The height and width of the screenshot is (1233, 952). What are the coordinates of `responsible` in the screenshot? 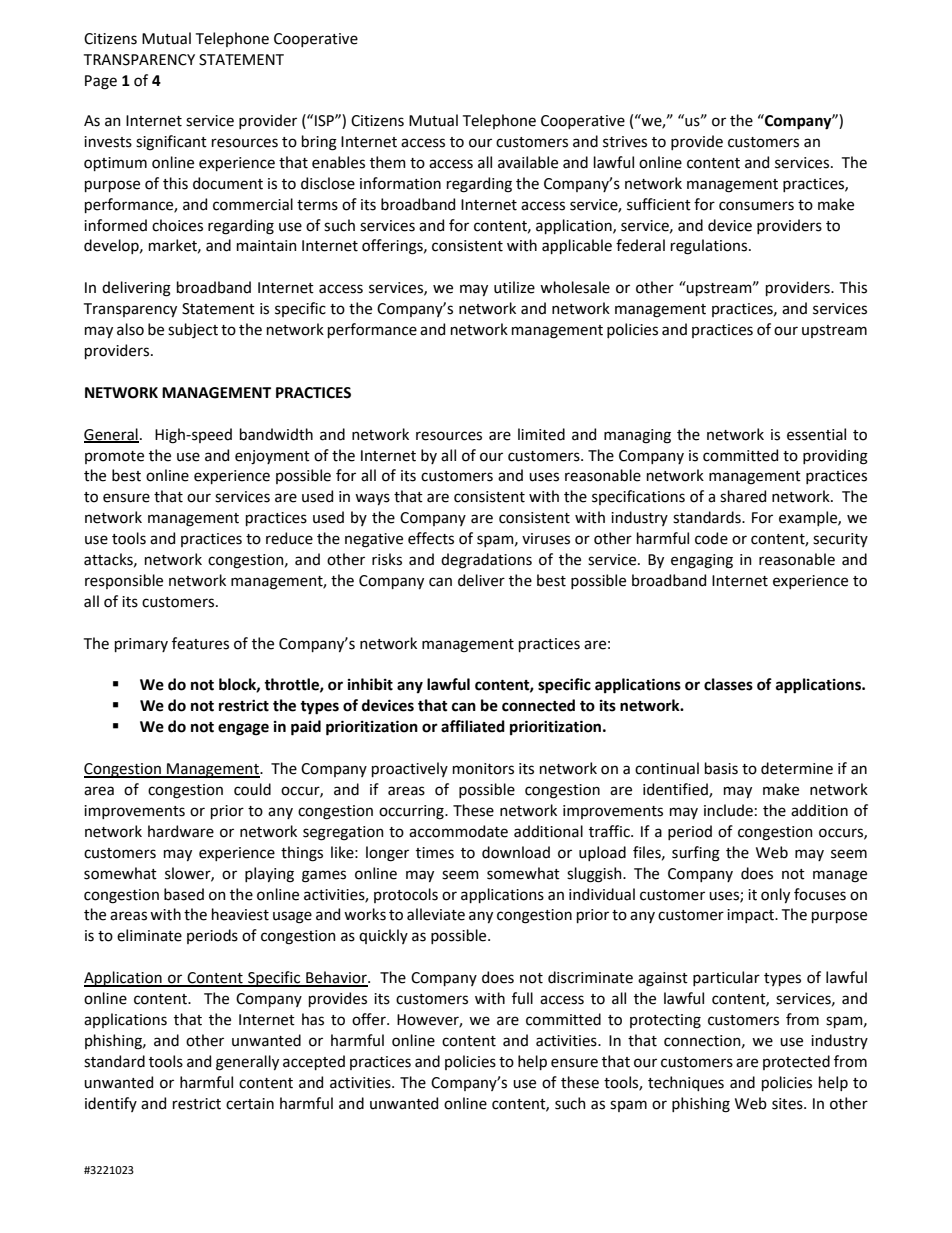 It's located at (124, 581).
